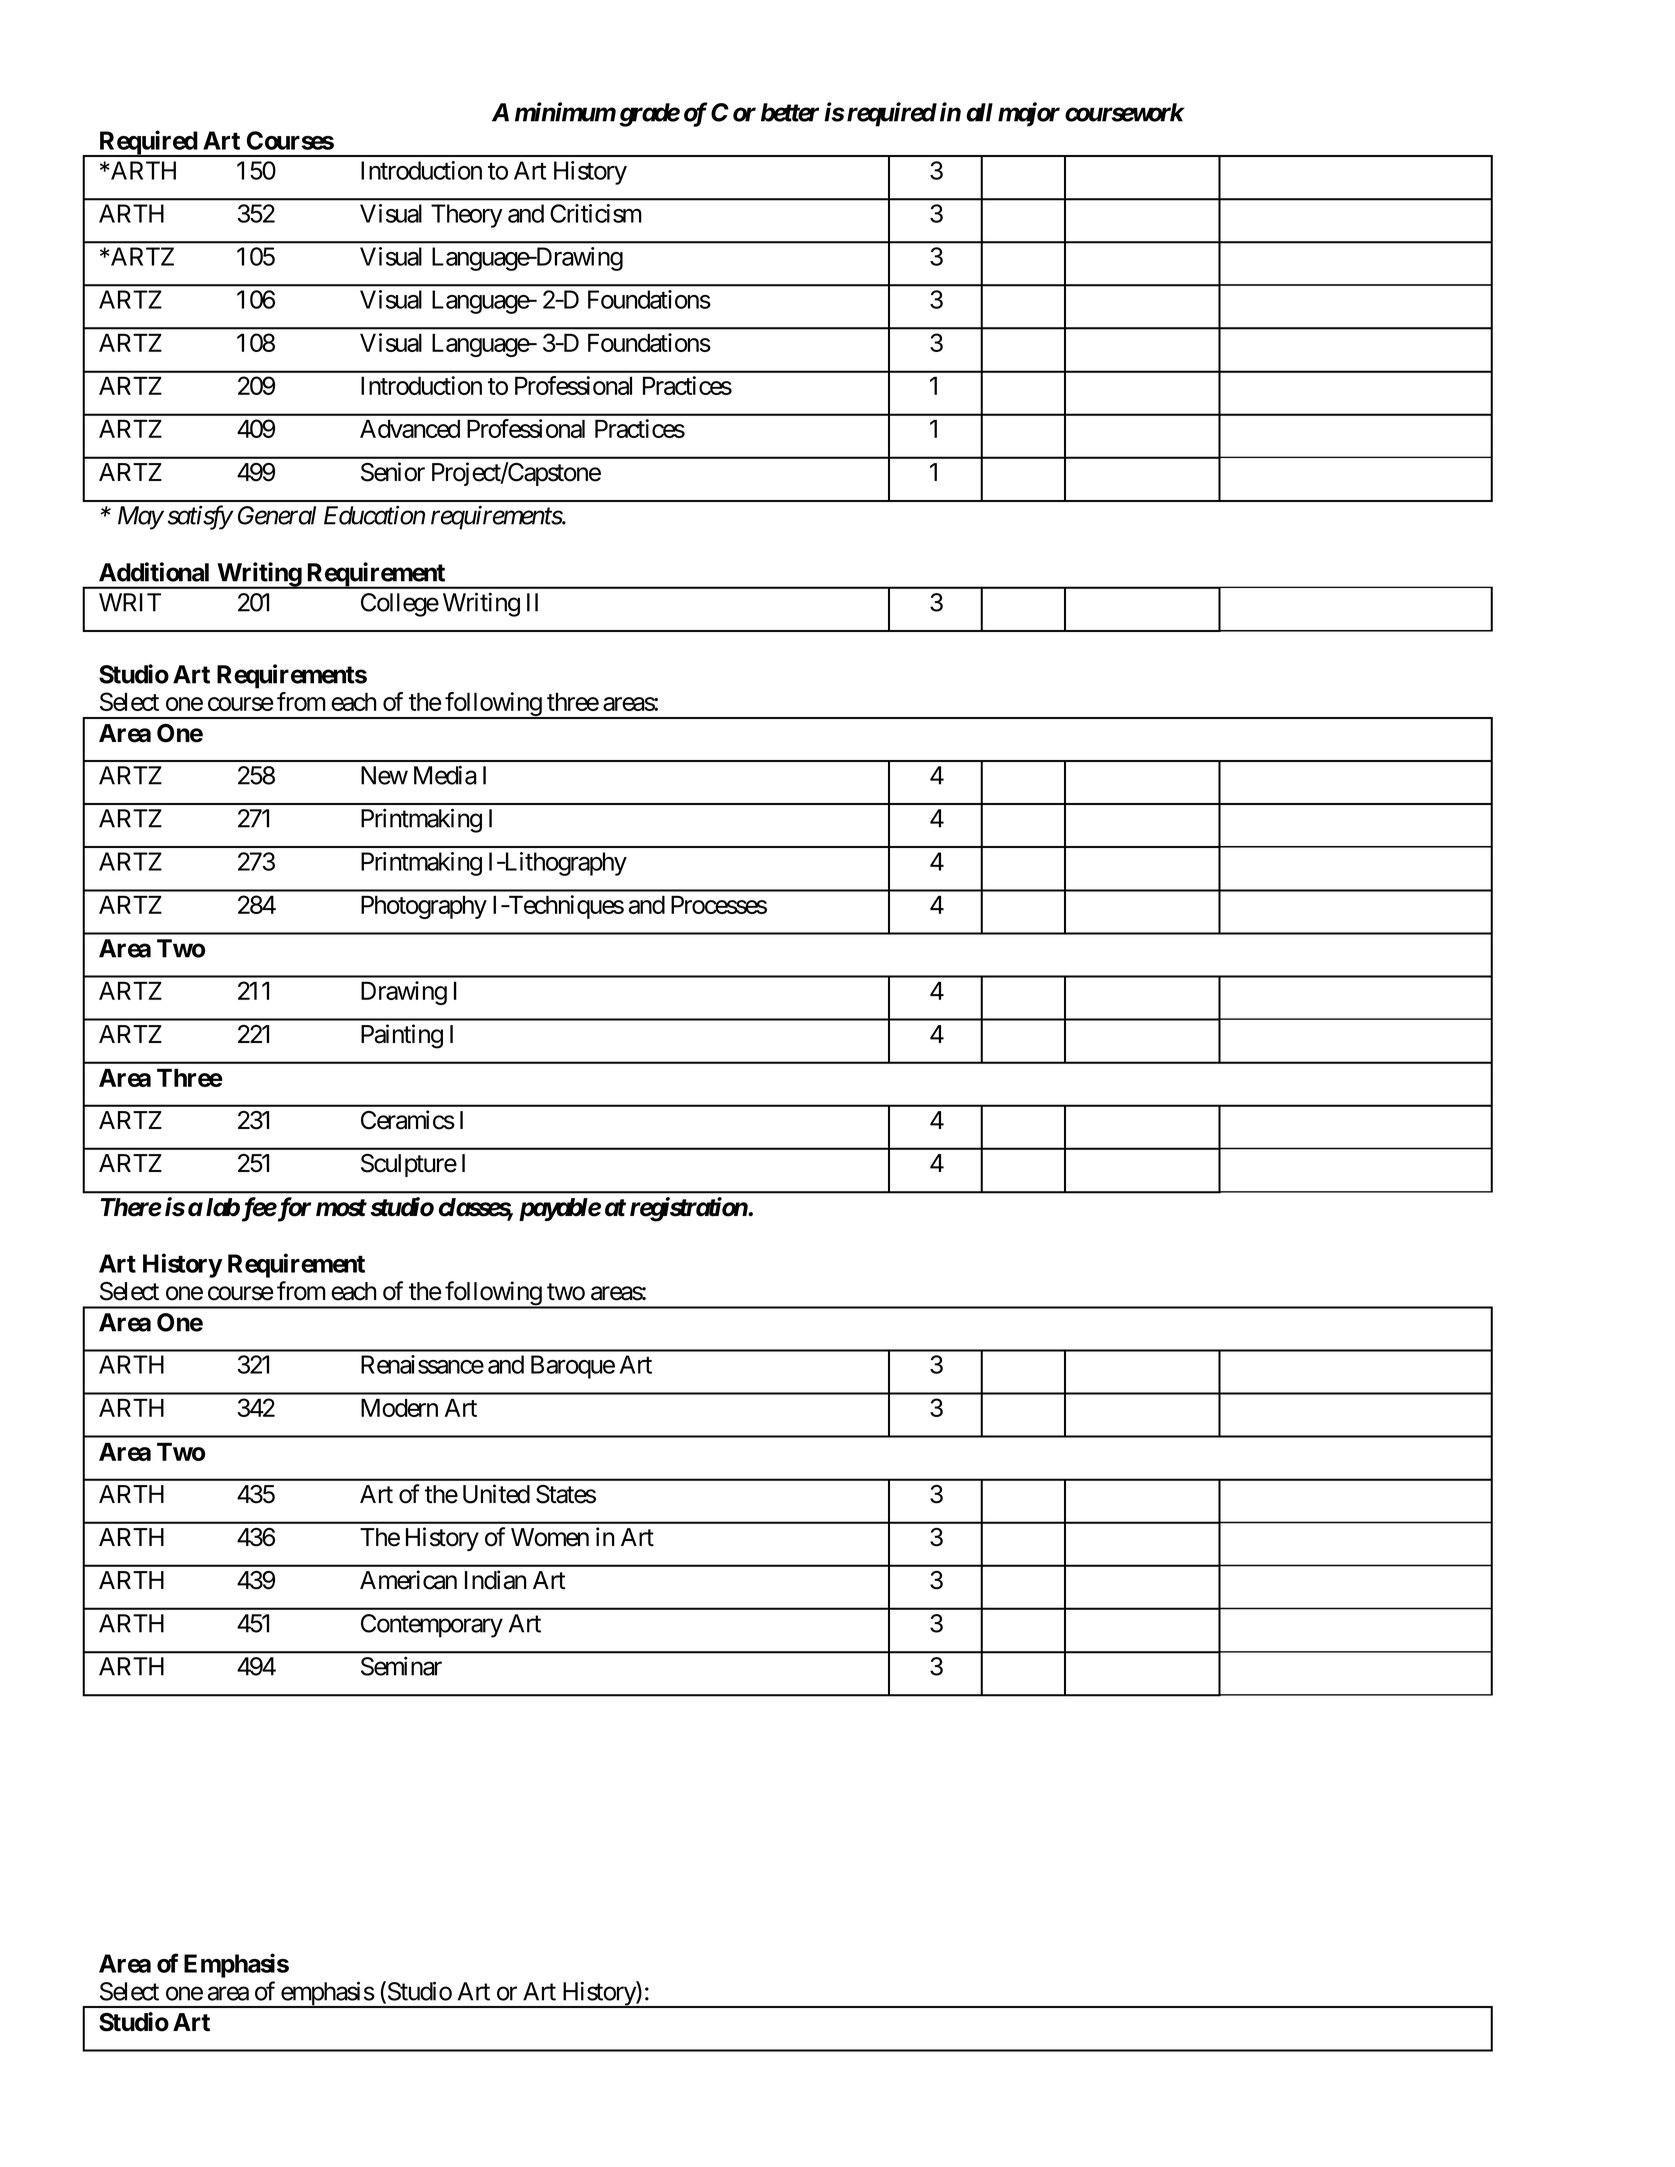  I want to click on all, so click(979, 112).
